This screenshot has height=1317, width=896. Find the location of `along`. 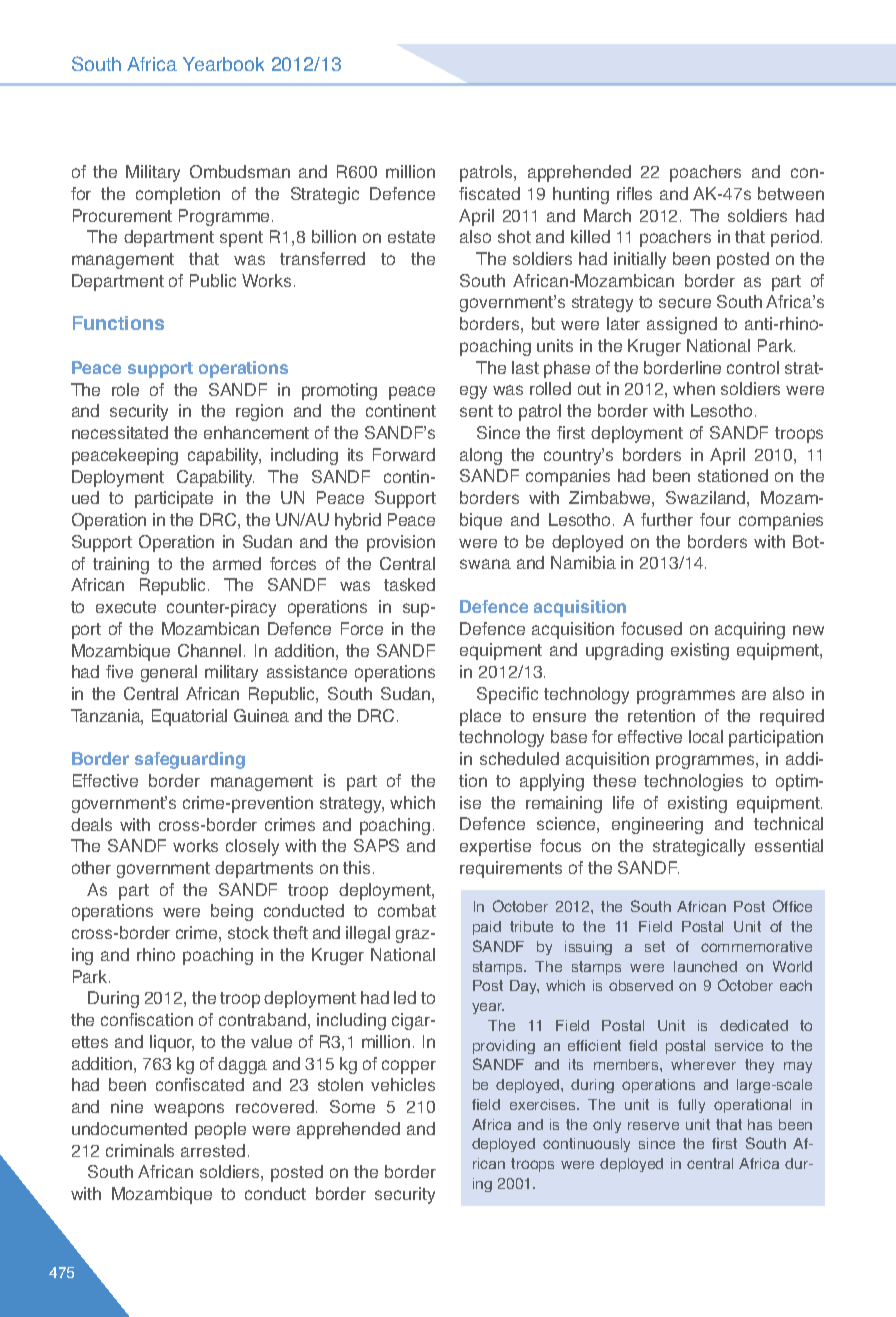

along is located at coordinates (481, 456).
